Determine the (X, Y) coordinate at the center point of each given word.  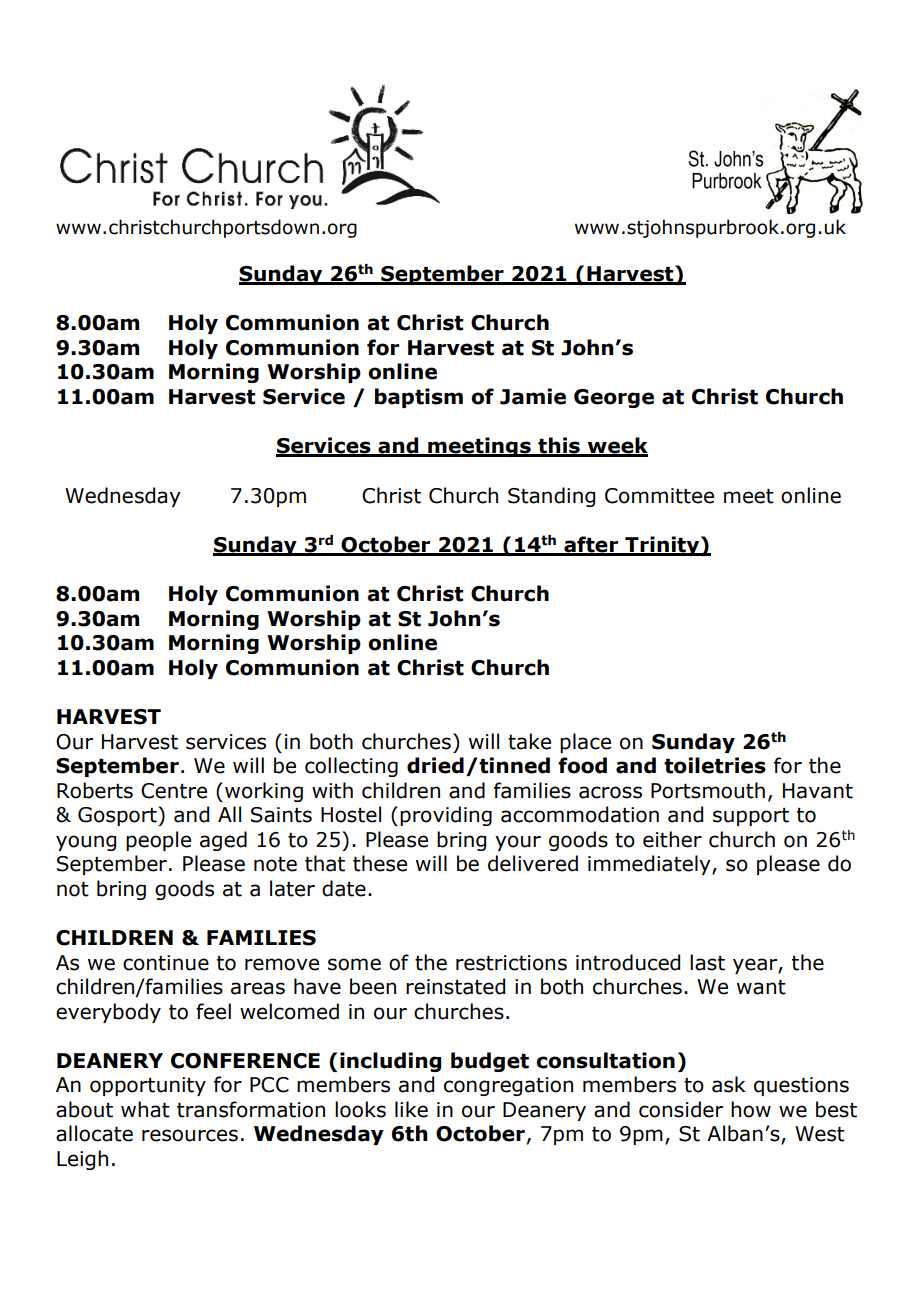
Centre (174, 791)
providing (446, 816)
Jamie (533, 396)
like (411, 1109)
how (751, 1109)
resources (190, 1135)
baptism (419, 398)
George (614, 398)
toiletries (715, 765)
